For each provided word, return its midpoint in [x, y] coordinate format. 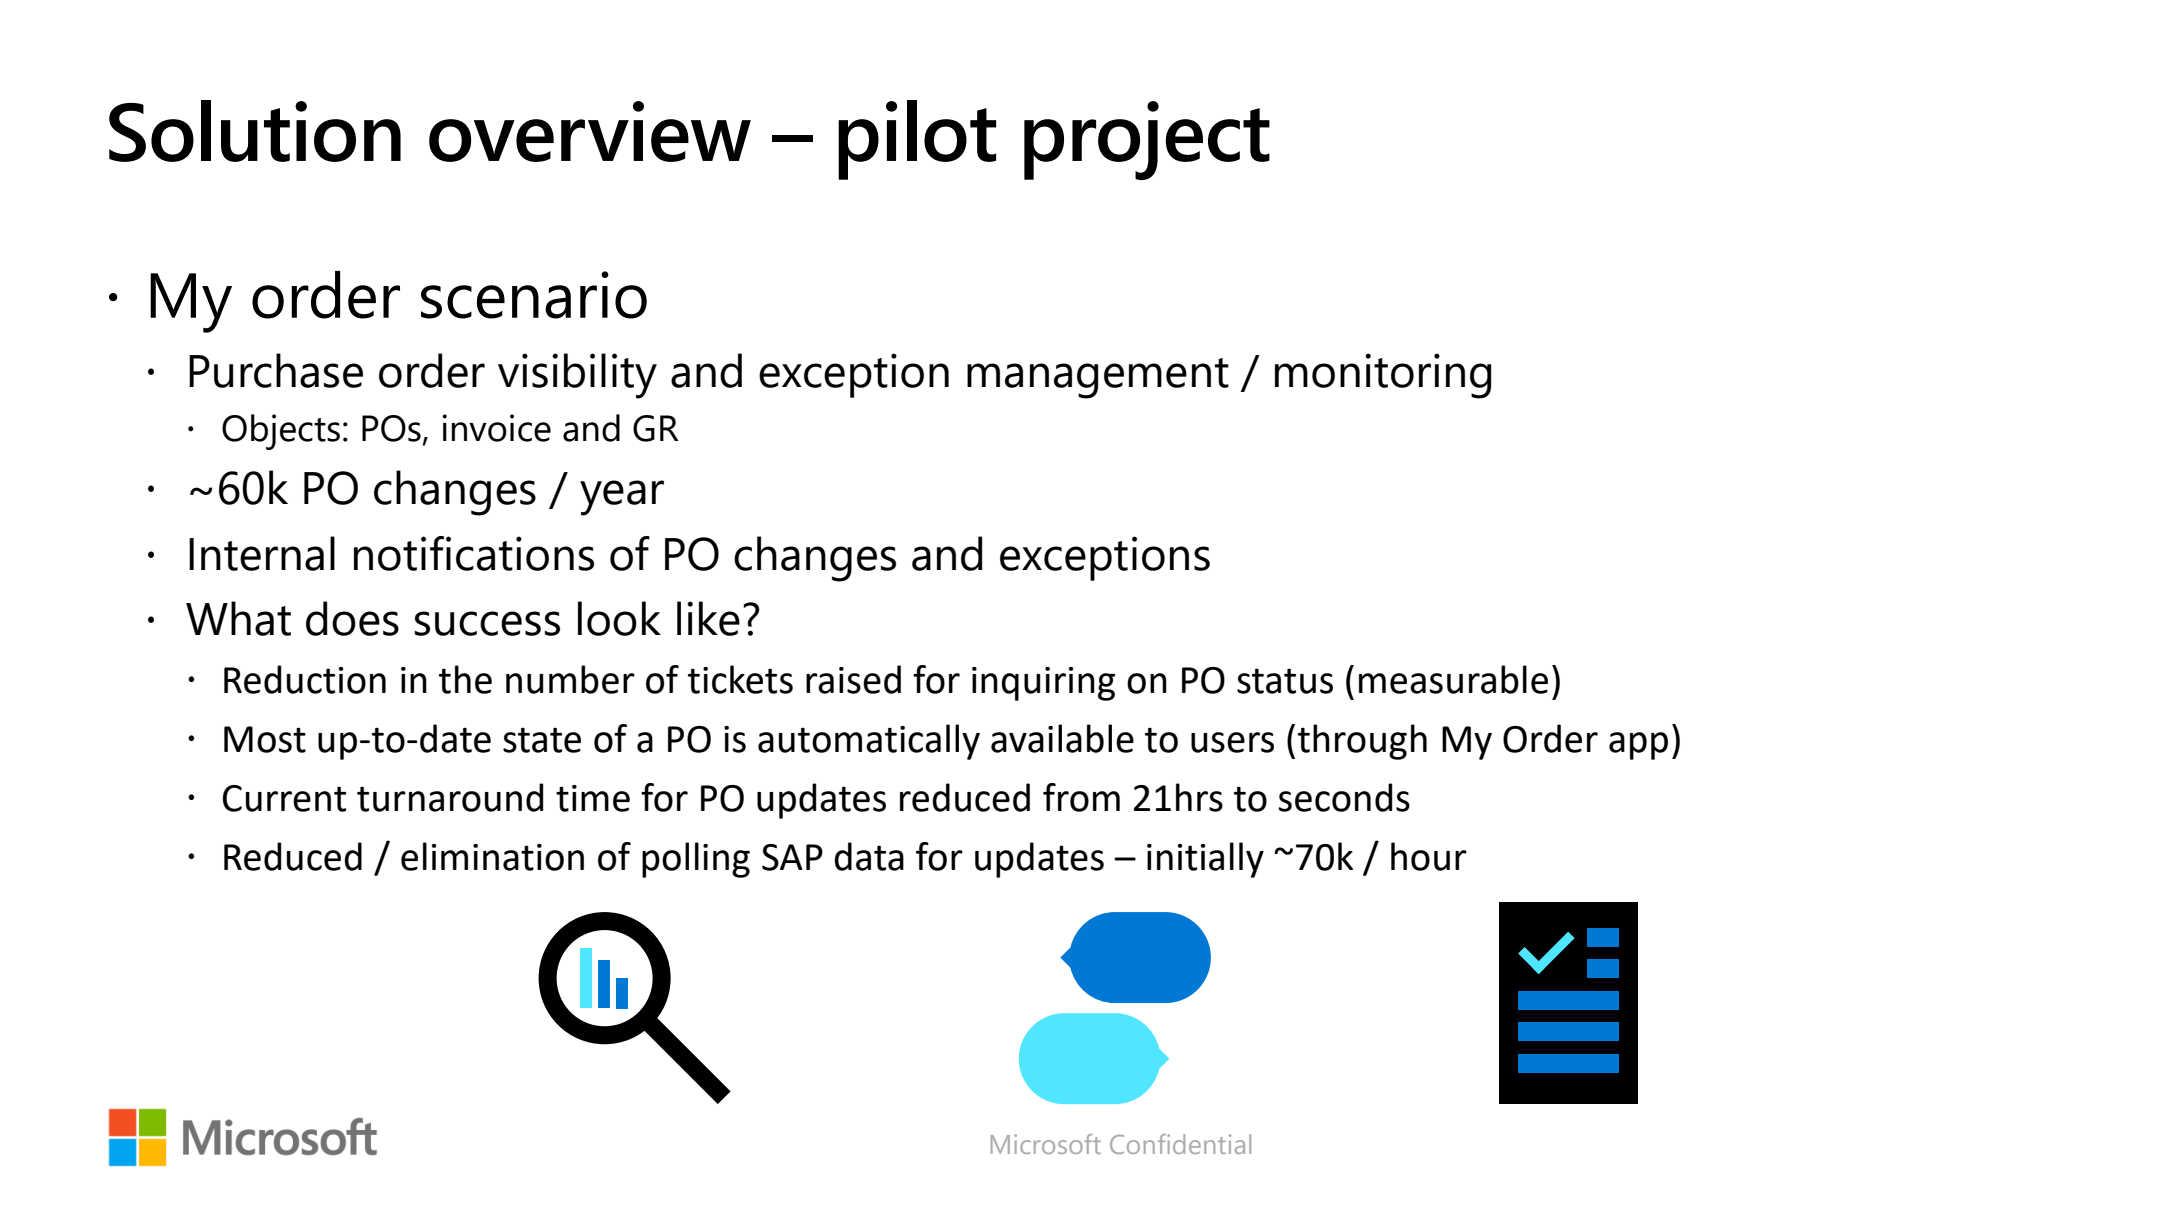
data [869, 856]
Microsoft [1046, 1144]
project [1147, 140]
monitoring [1383, 376]
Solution [255, 131]
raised [853, 679]
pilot [917, 140]
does [352, 618]
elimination [492, 856]
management [1098, 378]
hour [1429, 856]
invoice [496, 428]
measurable [1453, 679]
